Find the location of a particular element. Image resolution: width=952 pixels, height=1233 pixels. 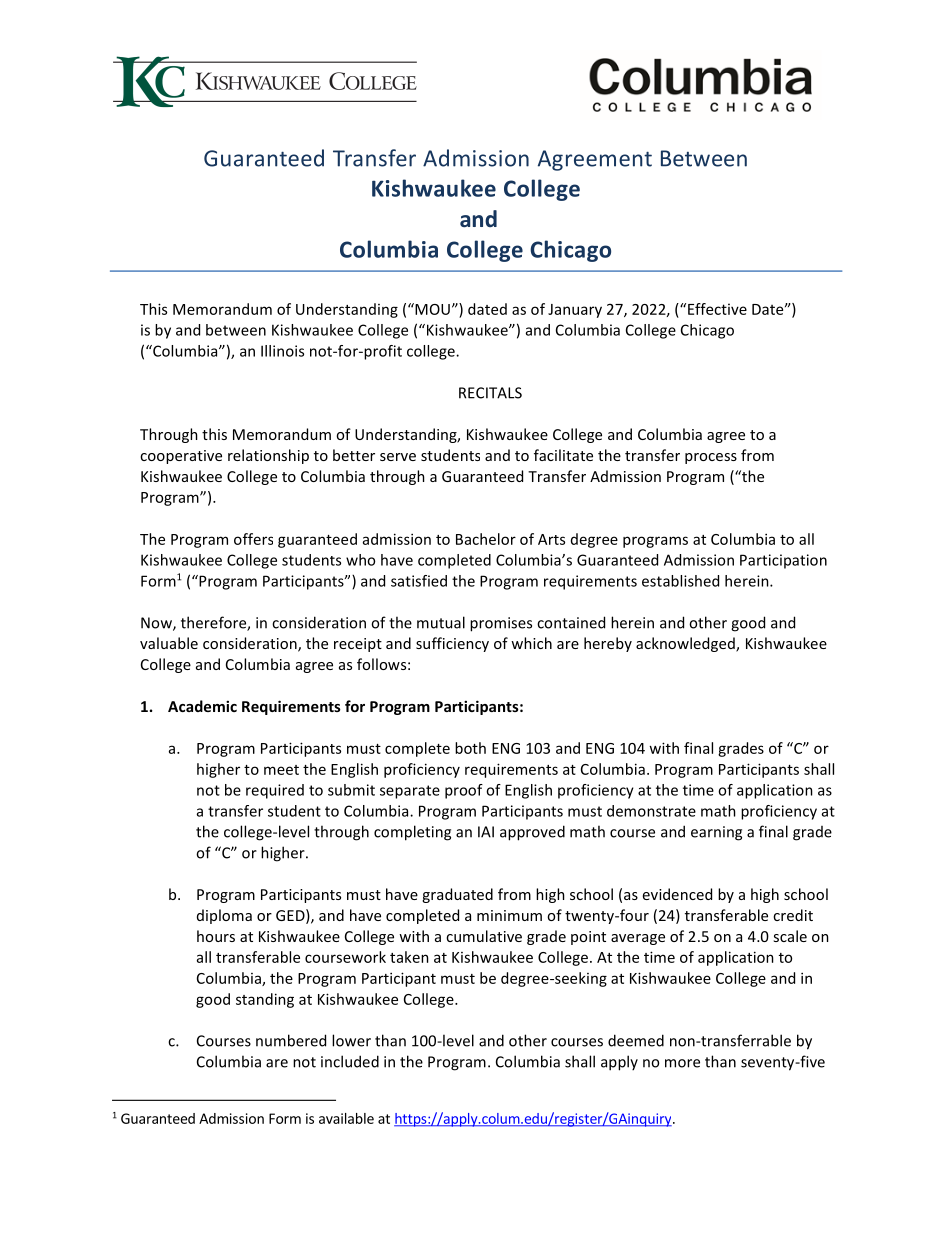

numbered is located at coordinates (291, 1040).
